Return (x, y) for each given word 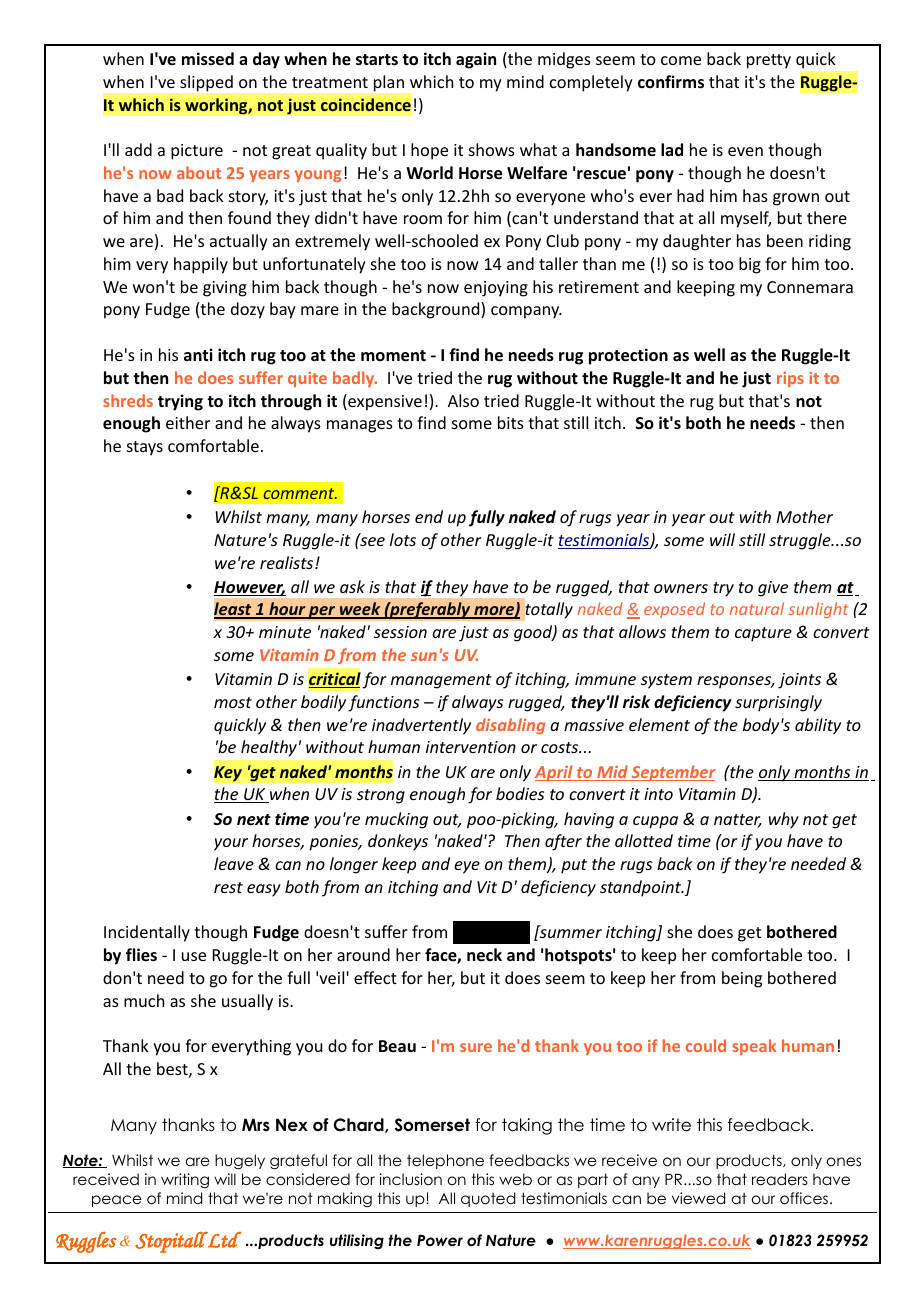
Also (463, 400)
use (194, 956)
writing (185, 1181)
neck (484, 955)
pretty (769, 61)
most (233, 702)
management (441, 681)
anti (198, 354)
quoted (488, 1199)
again (476, 60)
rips (790, 379)
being (742, 979)
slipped (206, 83)
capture (763, 634)
